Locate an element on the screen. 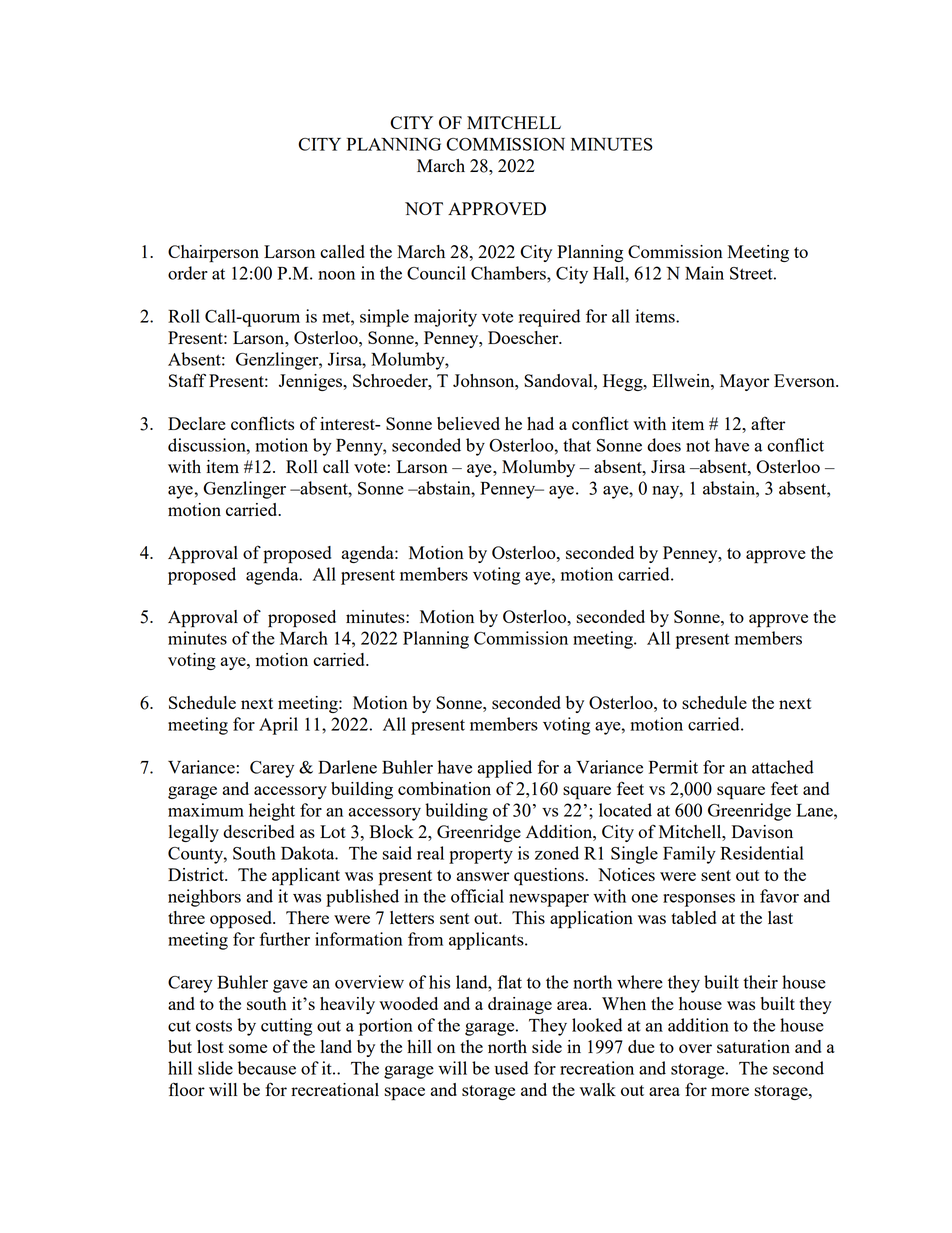 The height and width of the screenshot is (1233, 952). more is located at coordinates (730, 1091).
